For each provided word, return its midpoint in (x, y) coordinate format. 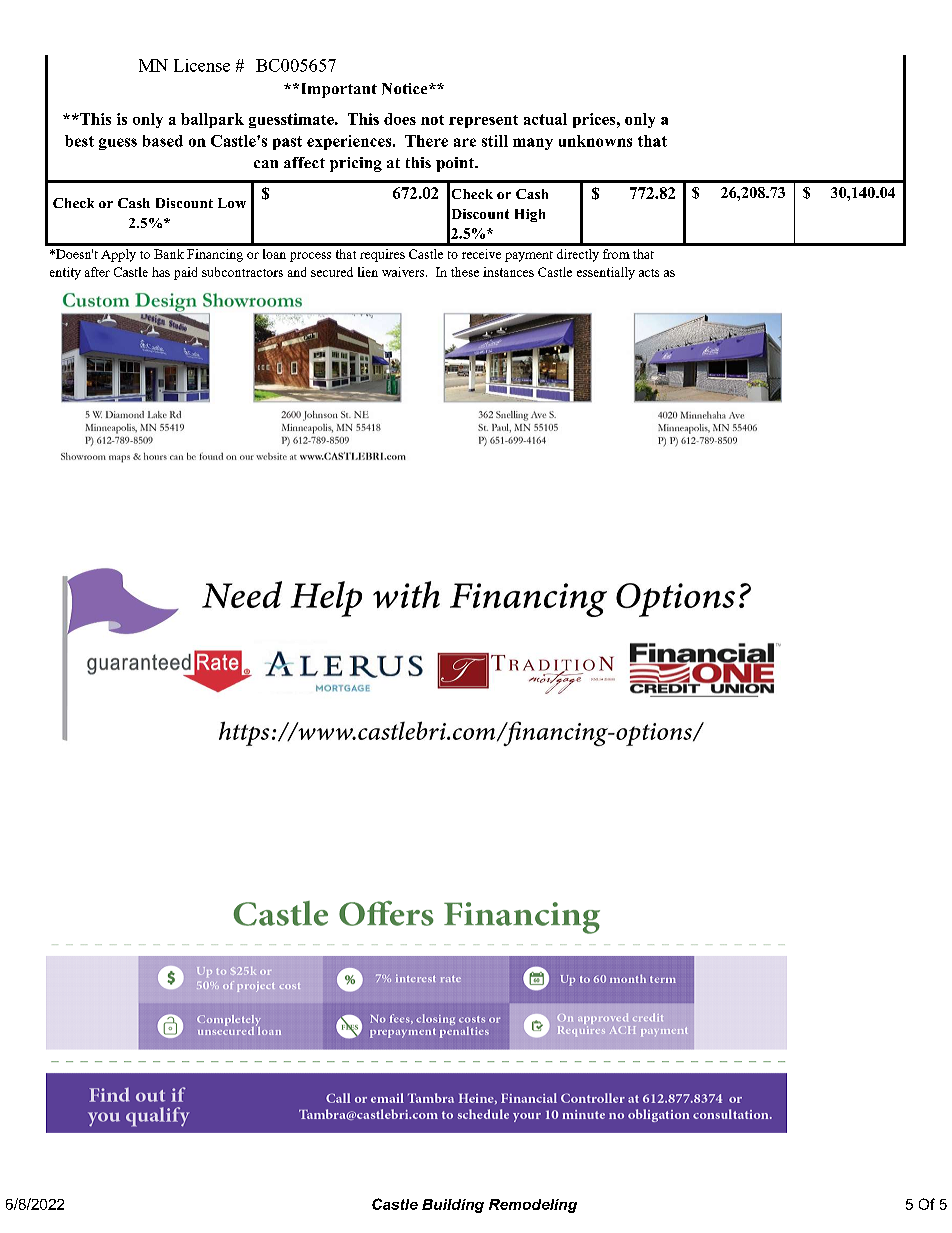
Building (453, 1206)
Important (337, 90)
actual (545, 119)
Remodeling (533, 1206)
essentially (606, 273)
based (163, 141)
